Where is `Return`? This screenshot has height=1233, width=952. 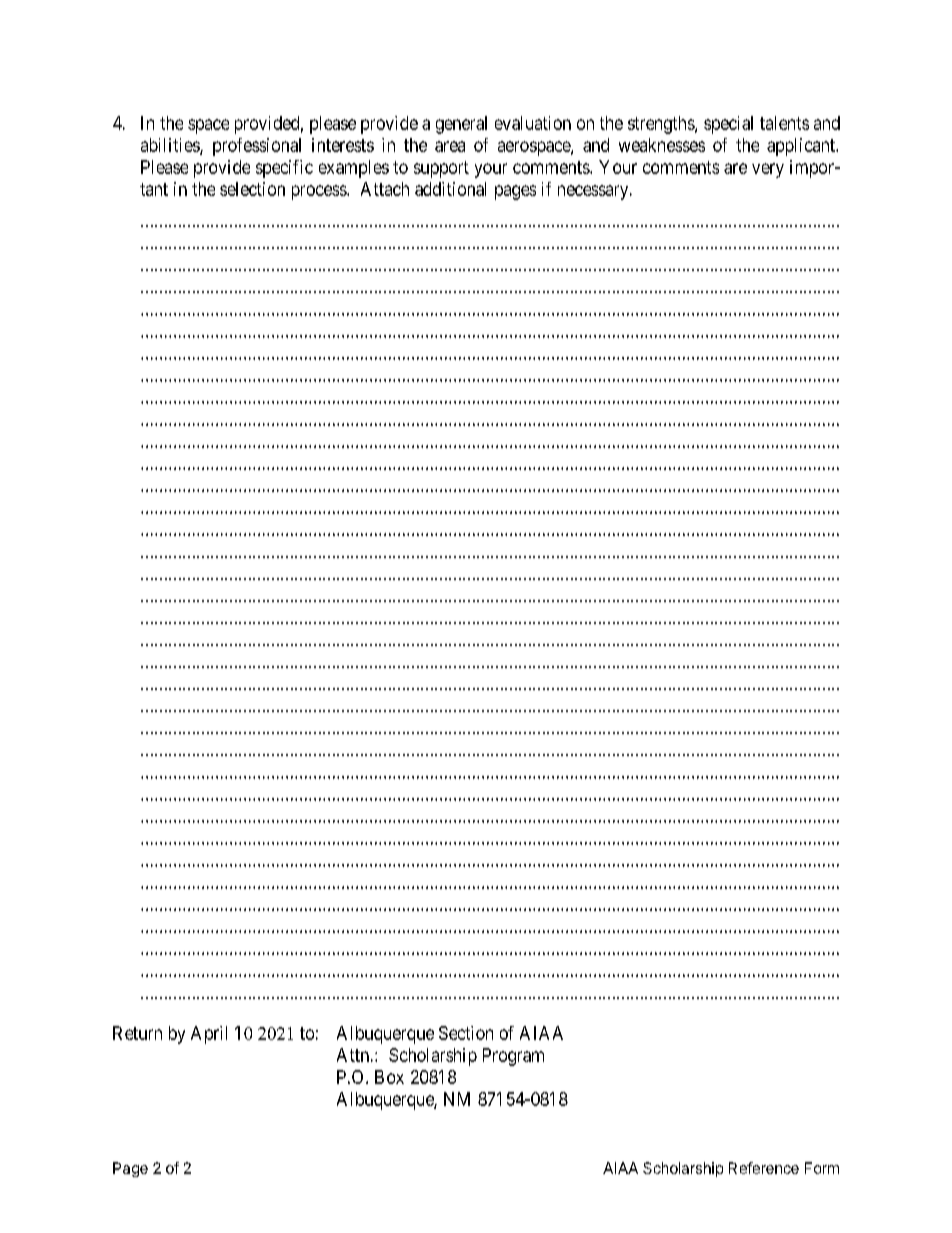 Return is located at coordinates (137, 1033).
